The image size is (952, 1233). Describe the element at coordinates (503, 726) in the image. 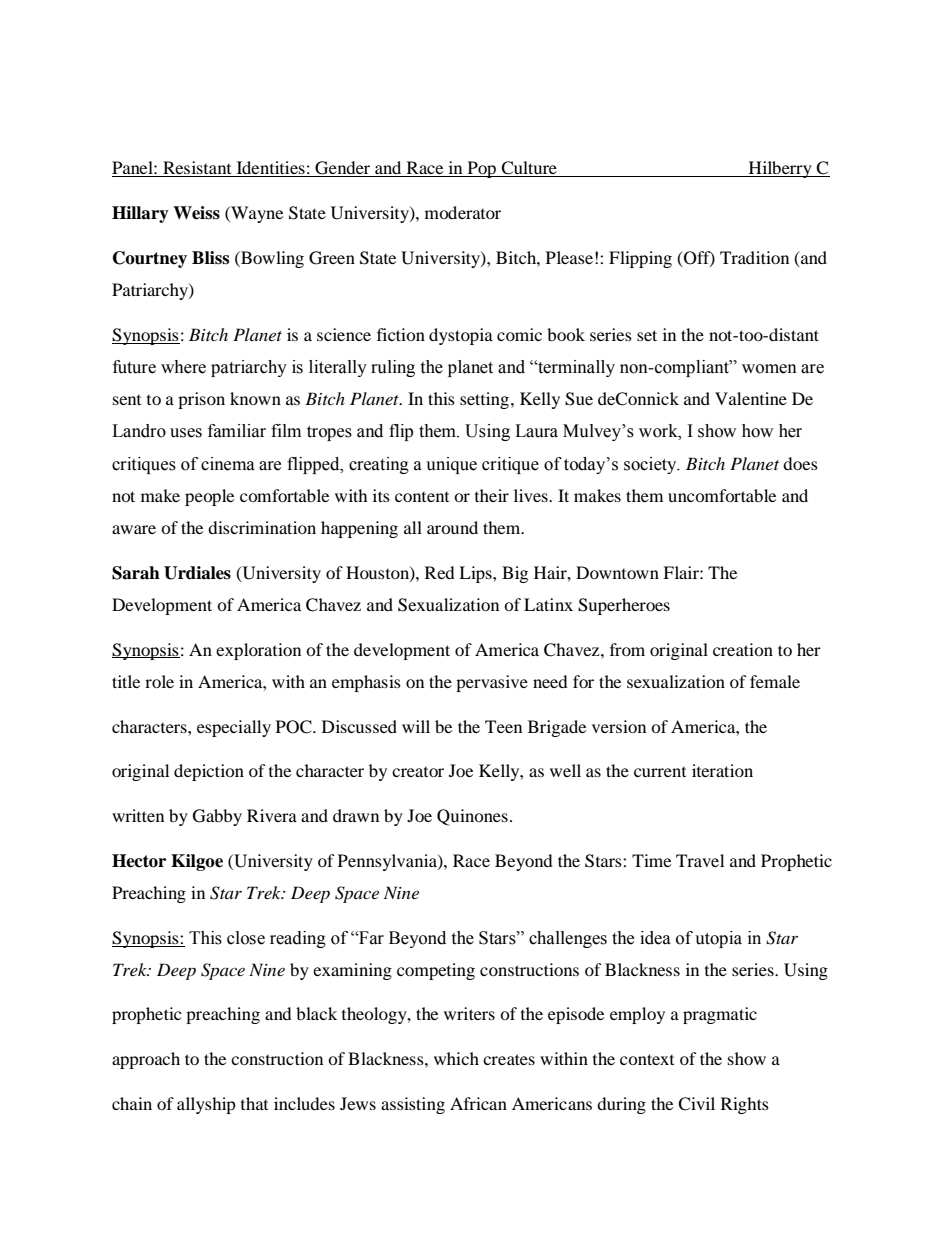

I see `Teen` at that location.
